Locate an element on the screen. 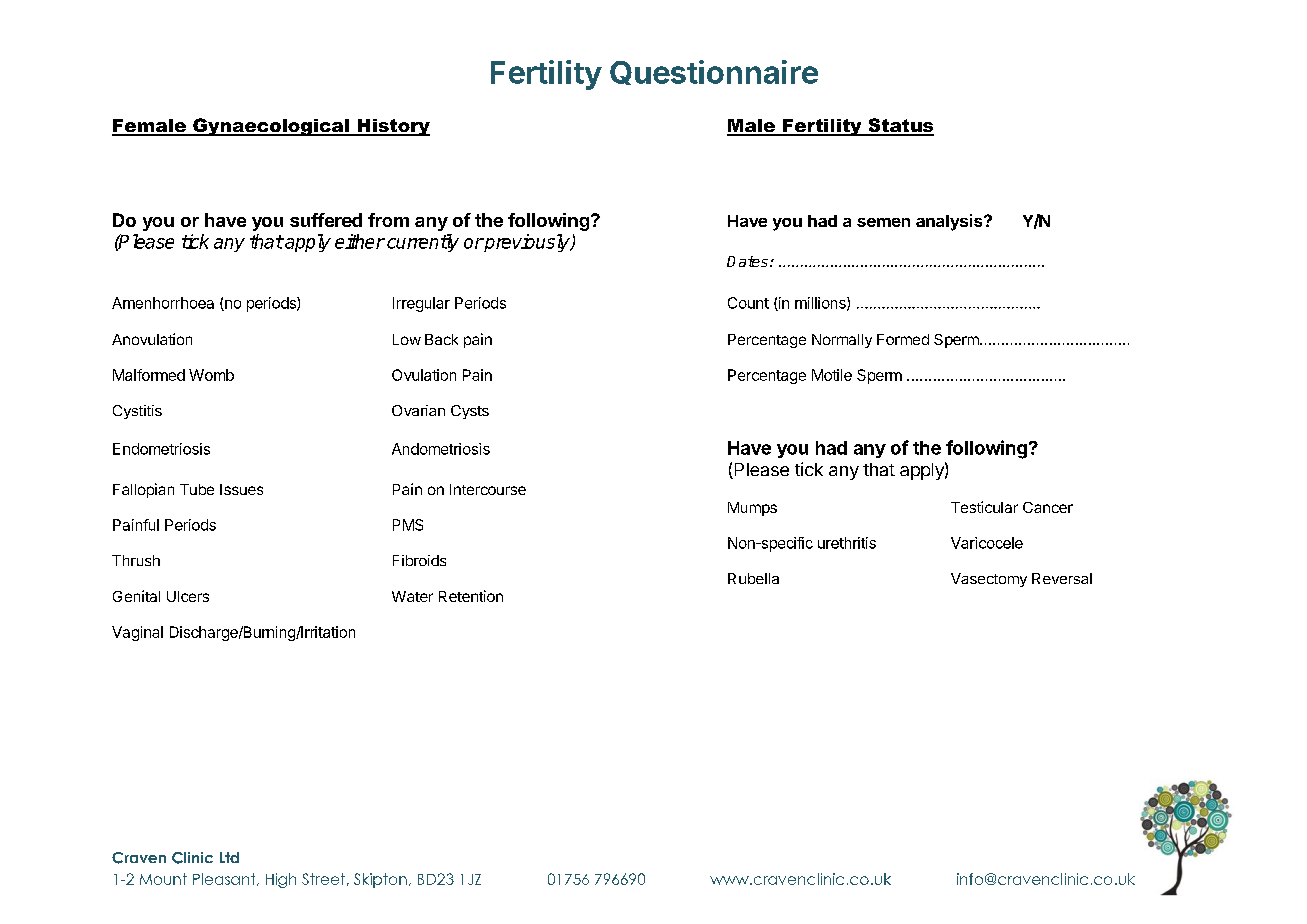 Image resolution: width=1307 pixels, height=924 pixels. Gynaecological is located at coordinates (271, 127).
